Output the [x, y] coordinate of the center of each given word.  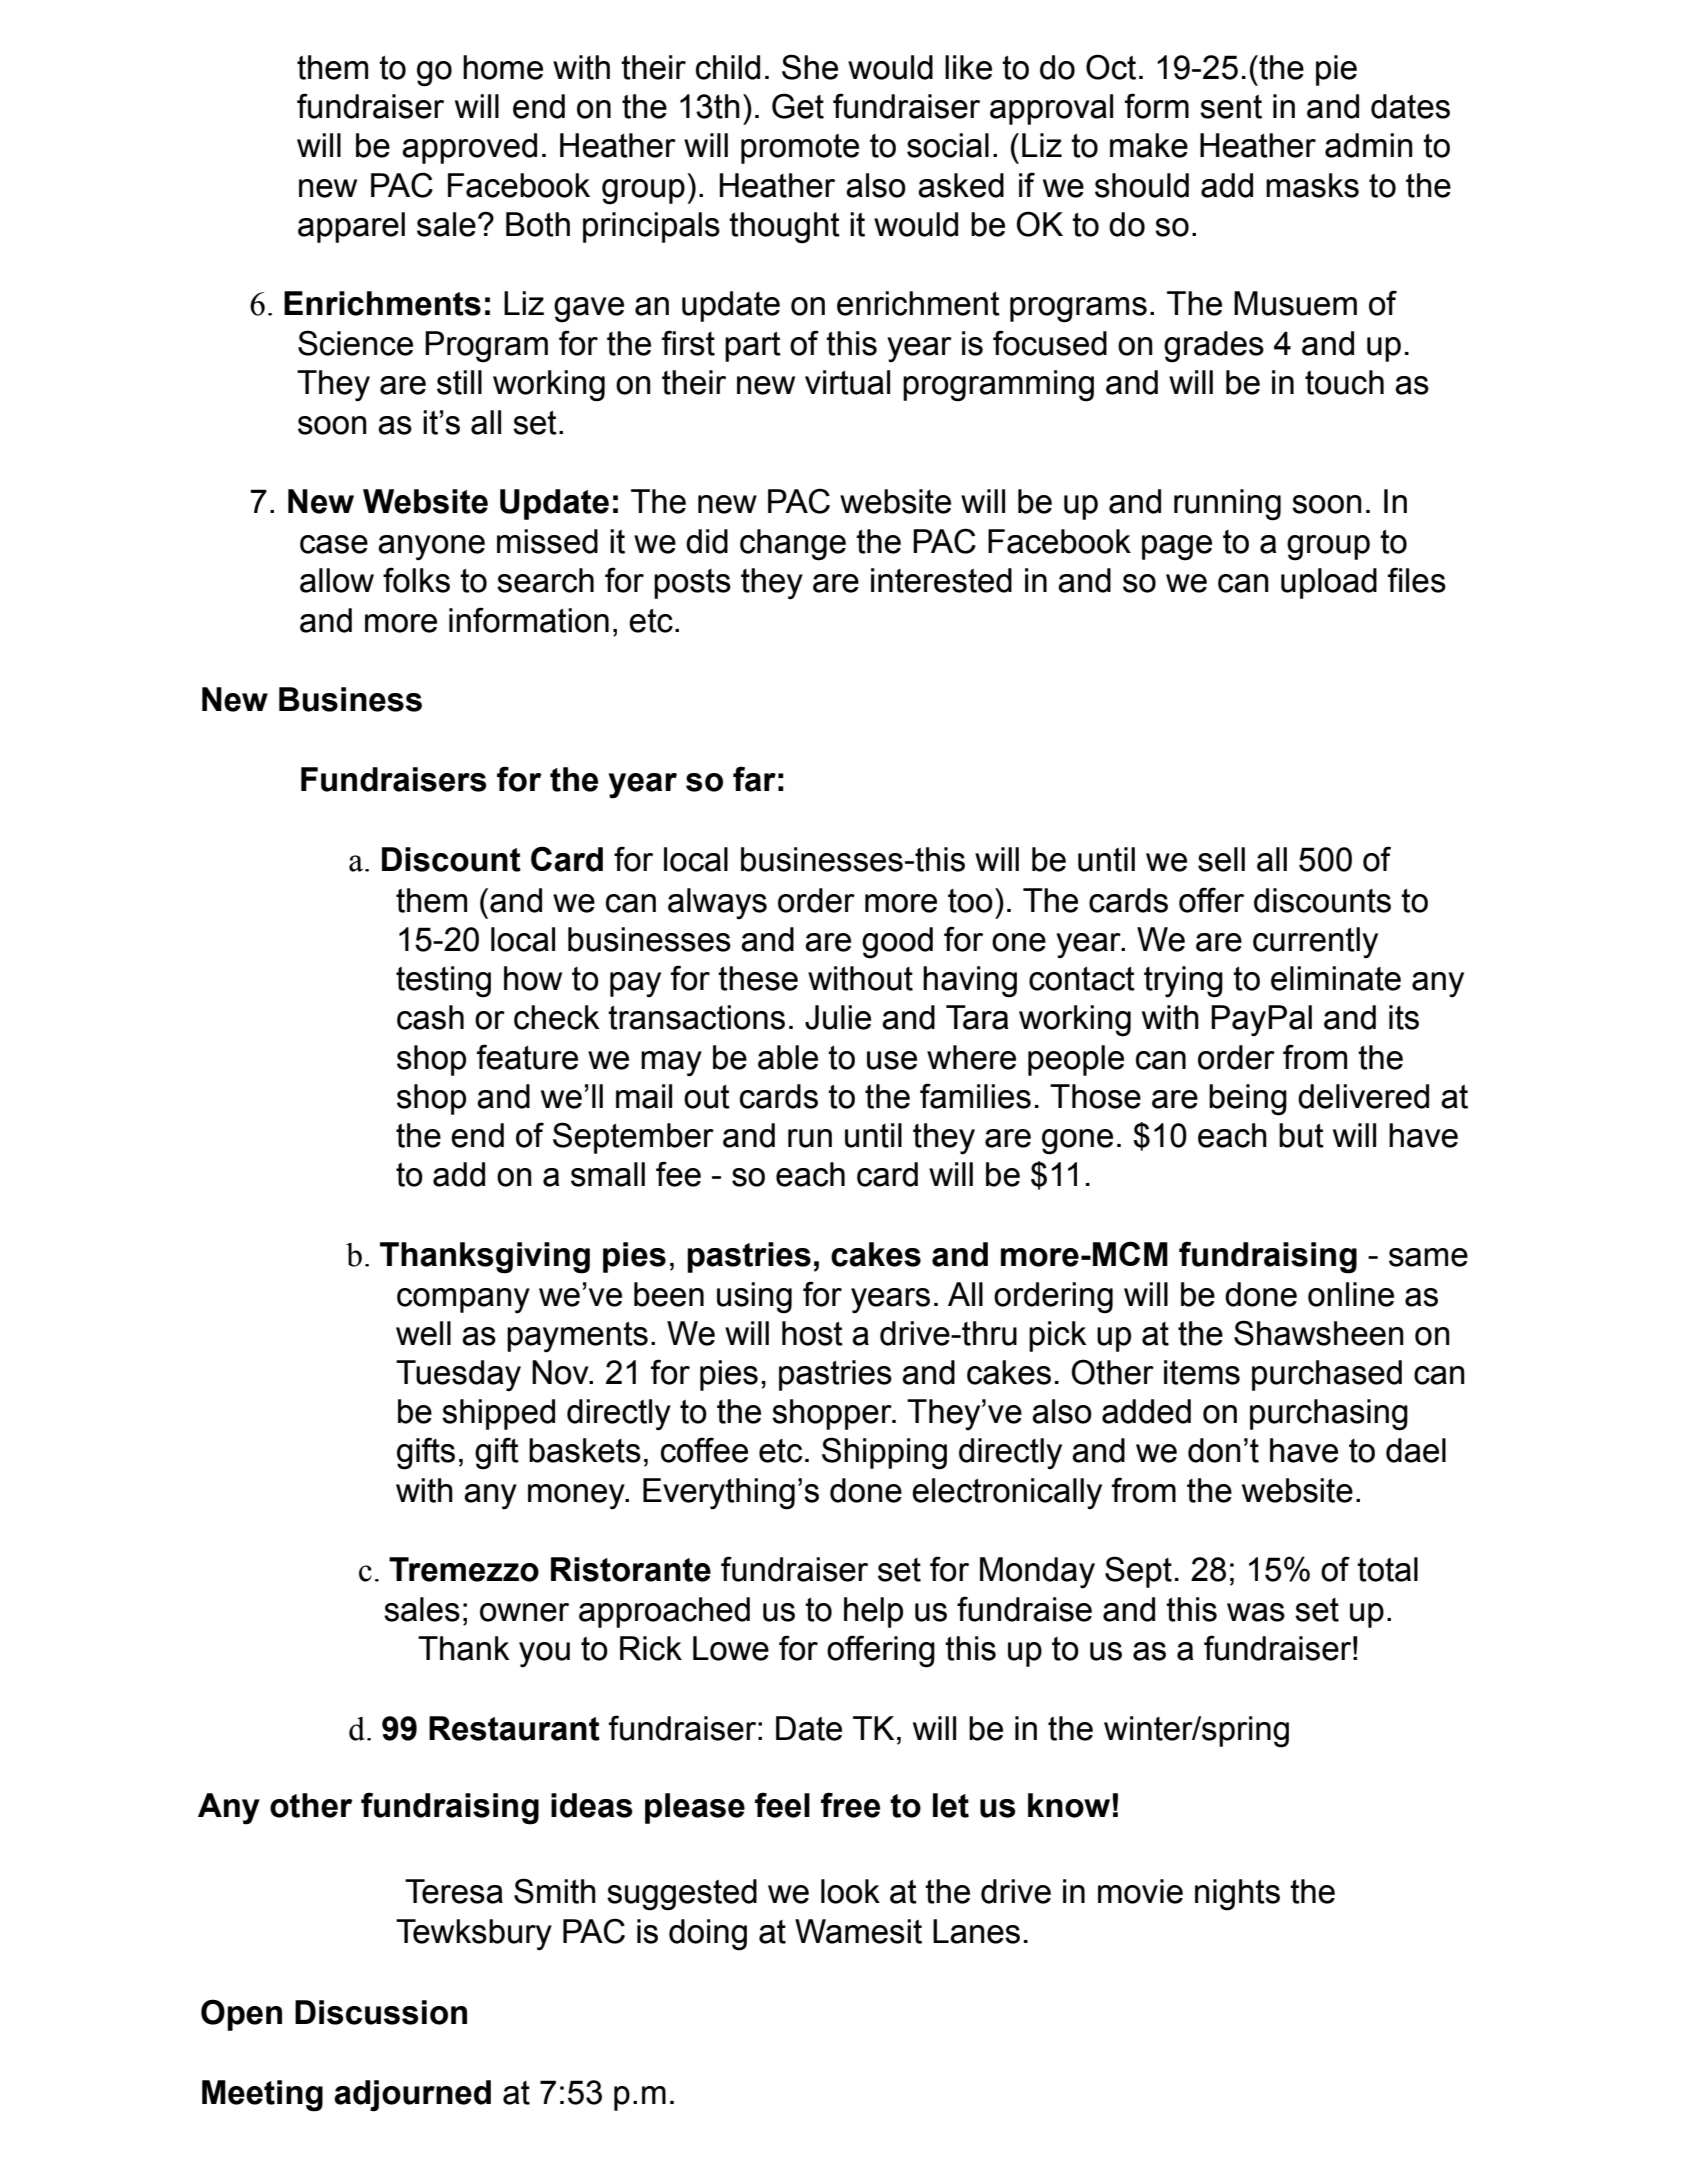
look [850, 1891]
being [1248, 1100]
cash [430, 1017]
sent [1231, 107]
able [788, 1057]
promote [800, 149]
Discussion [381, 2012]
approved [469, 148]
